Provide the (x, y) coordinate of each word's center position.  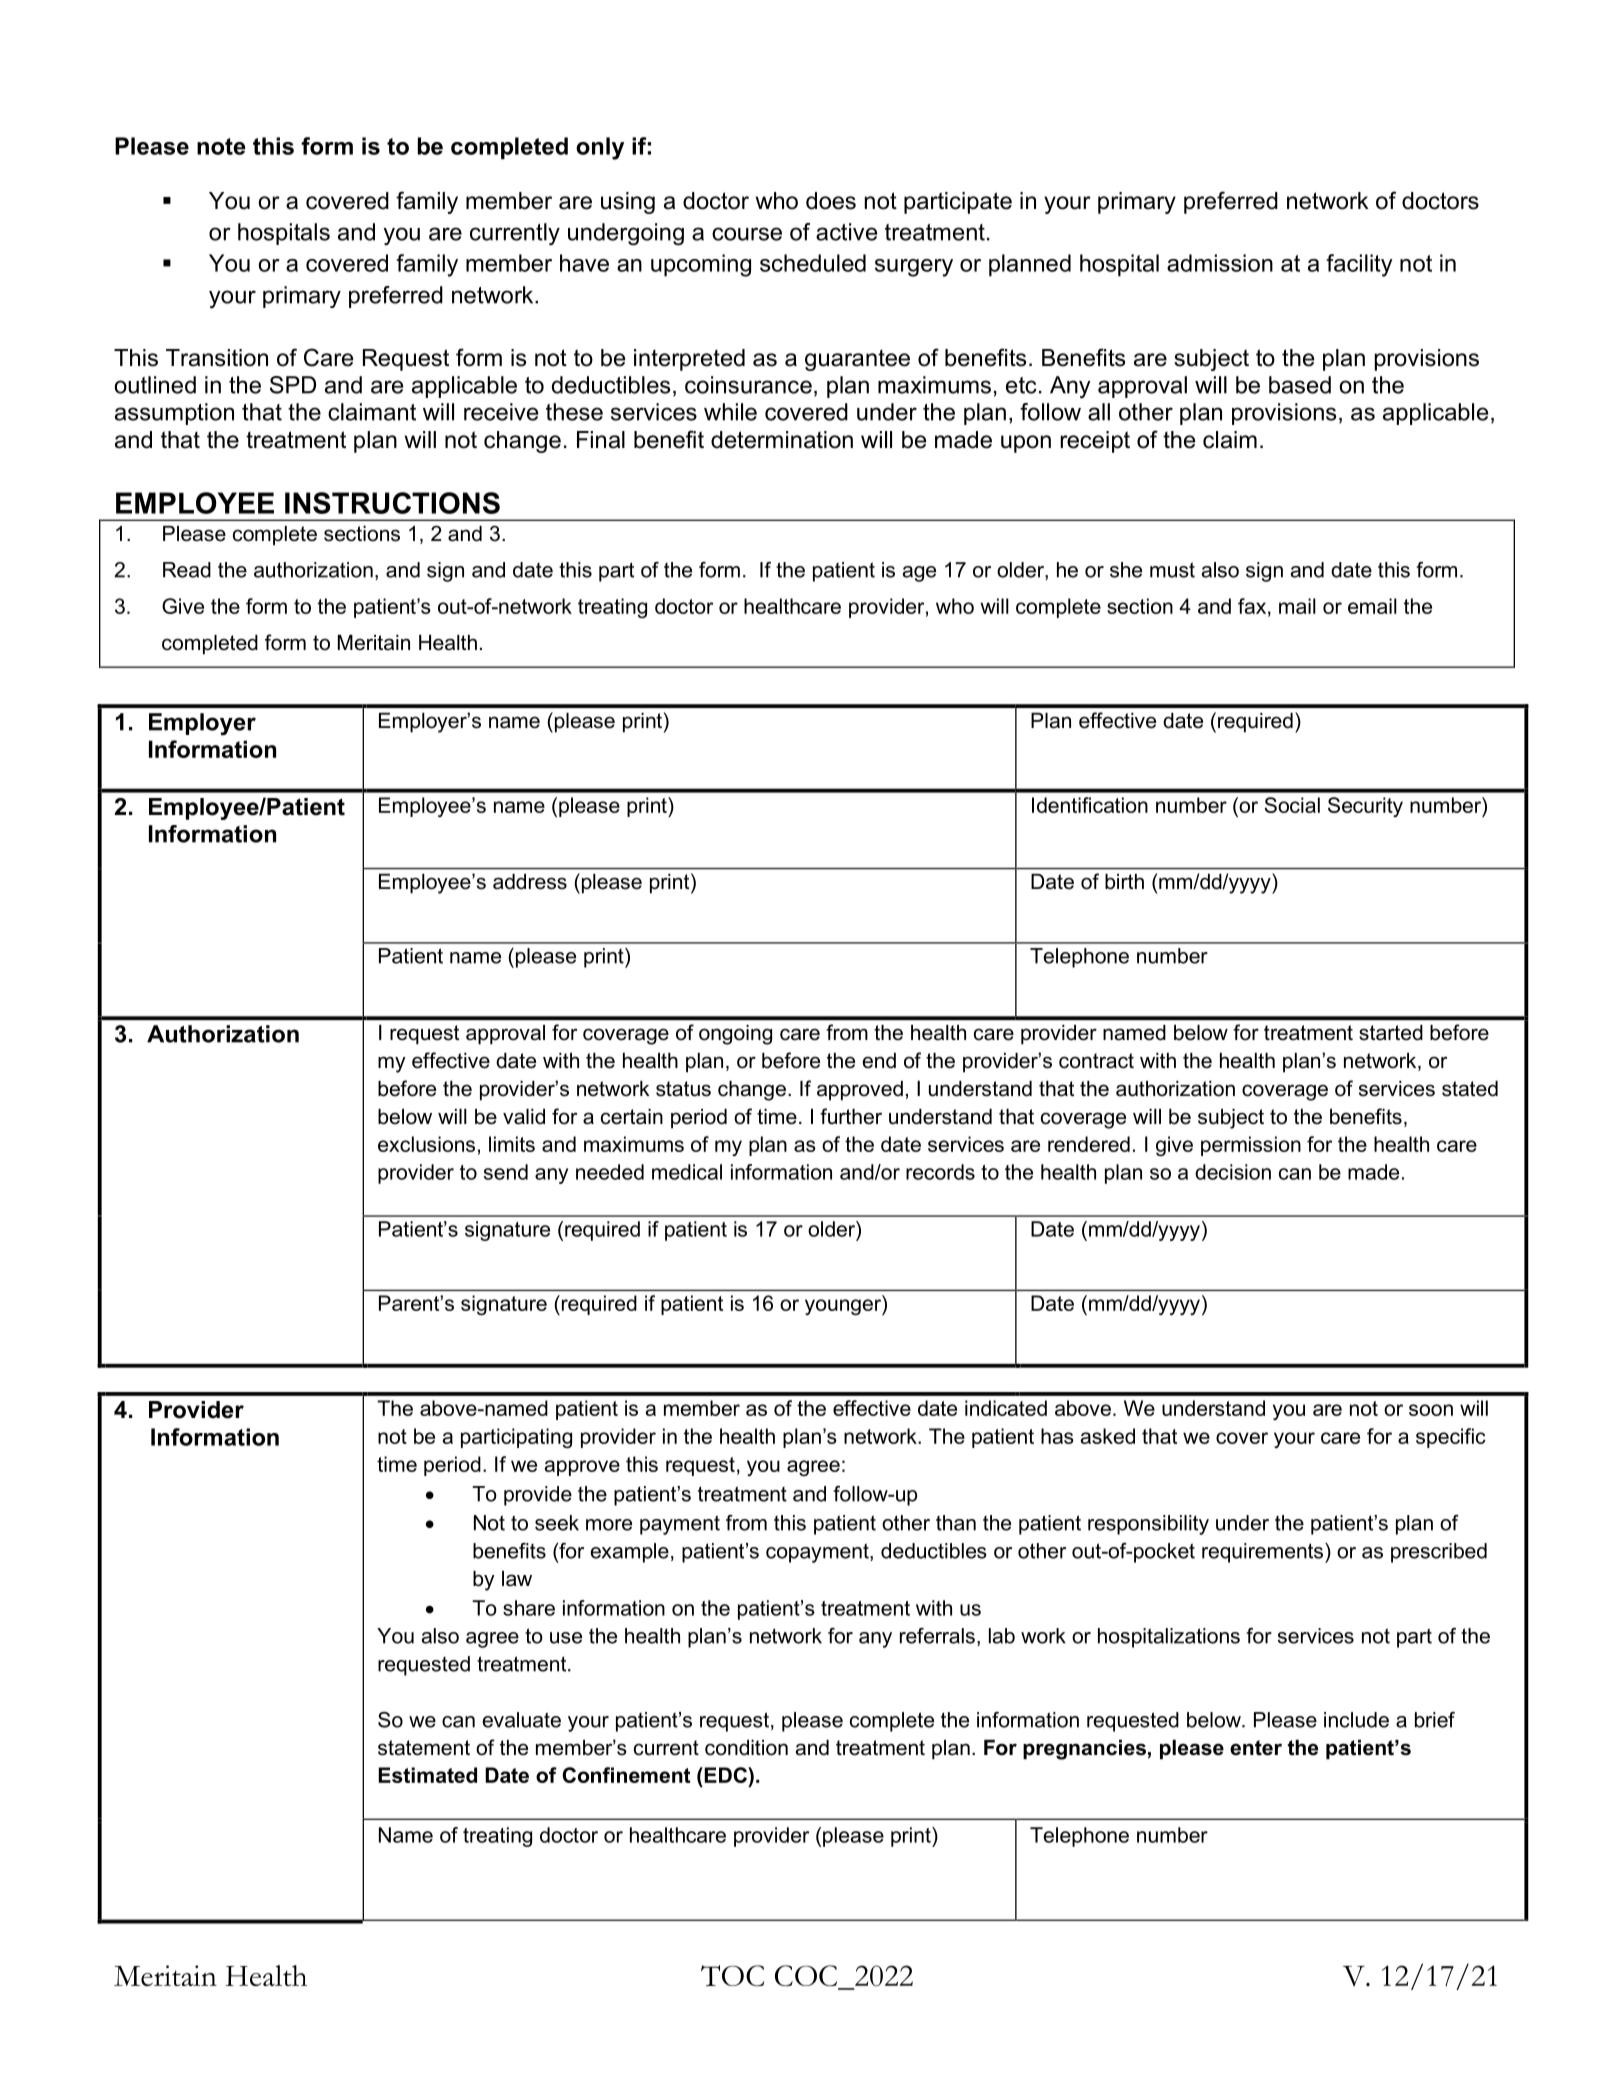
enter (1256, 1748)
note (221, 146)
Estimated (427, 1775)
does (831, 201)
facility (1359, 265)
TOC (732, 1975)
